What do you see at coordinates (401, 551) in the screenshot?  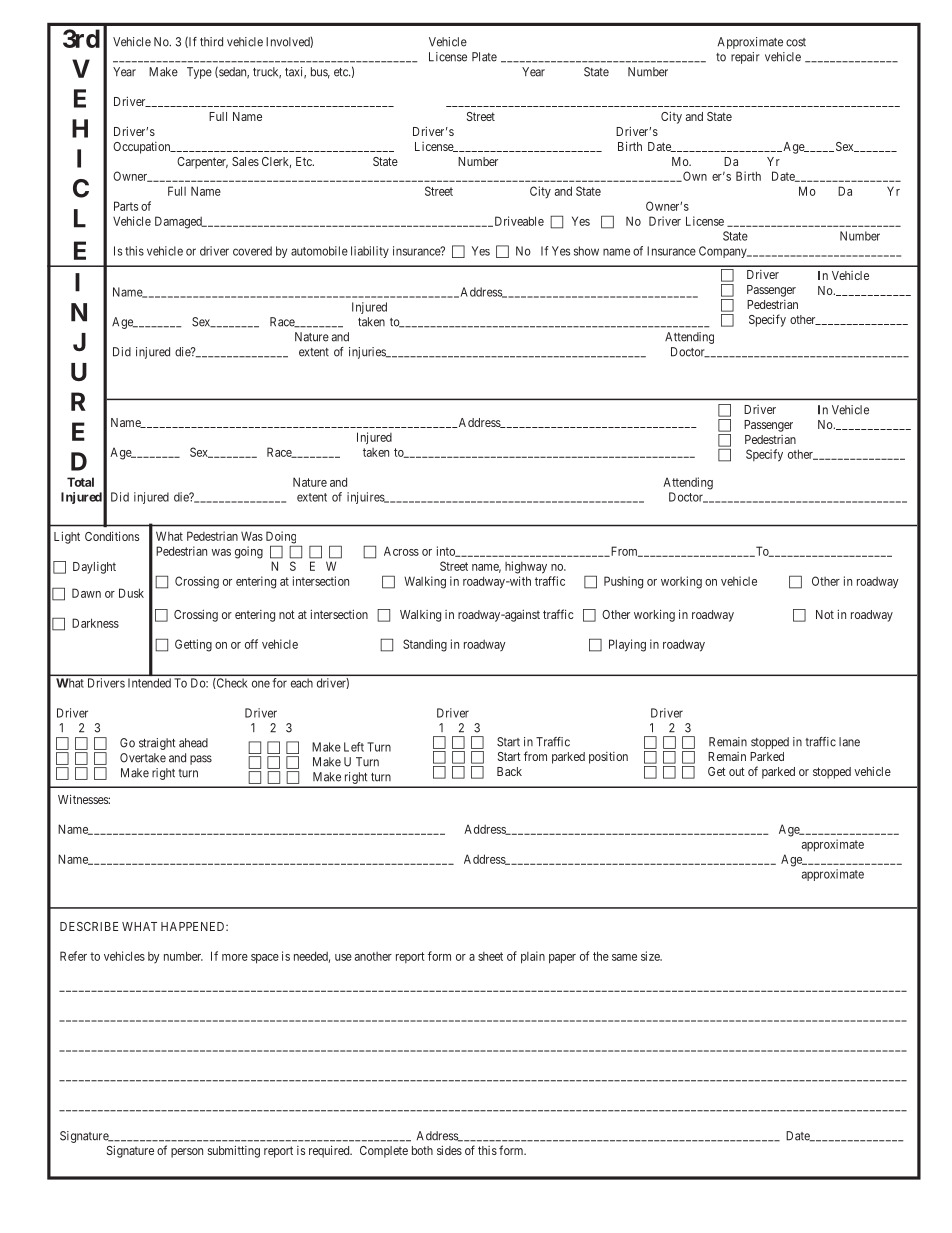 I see `Across` at bounding box center [401, 551].
